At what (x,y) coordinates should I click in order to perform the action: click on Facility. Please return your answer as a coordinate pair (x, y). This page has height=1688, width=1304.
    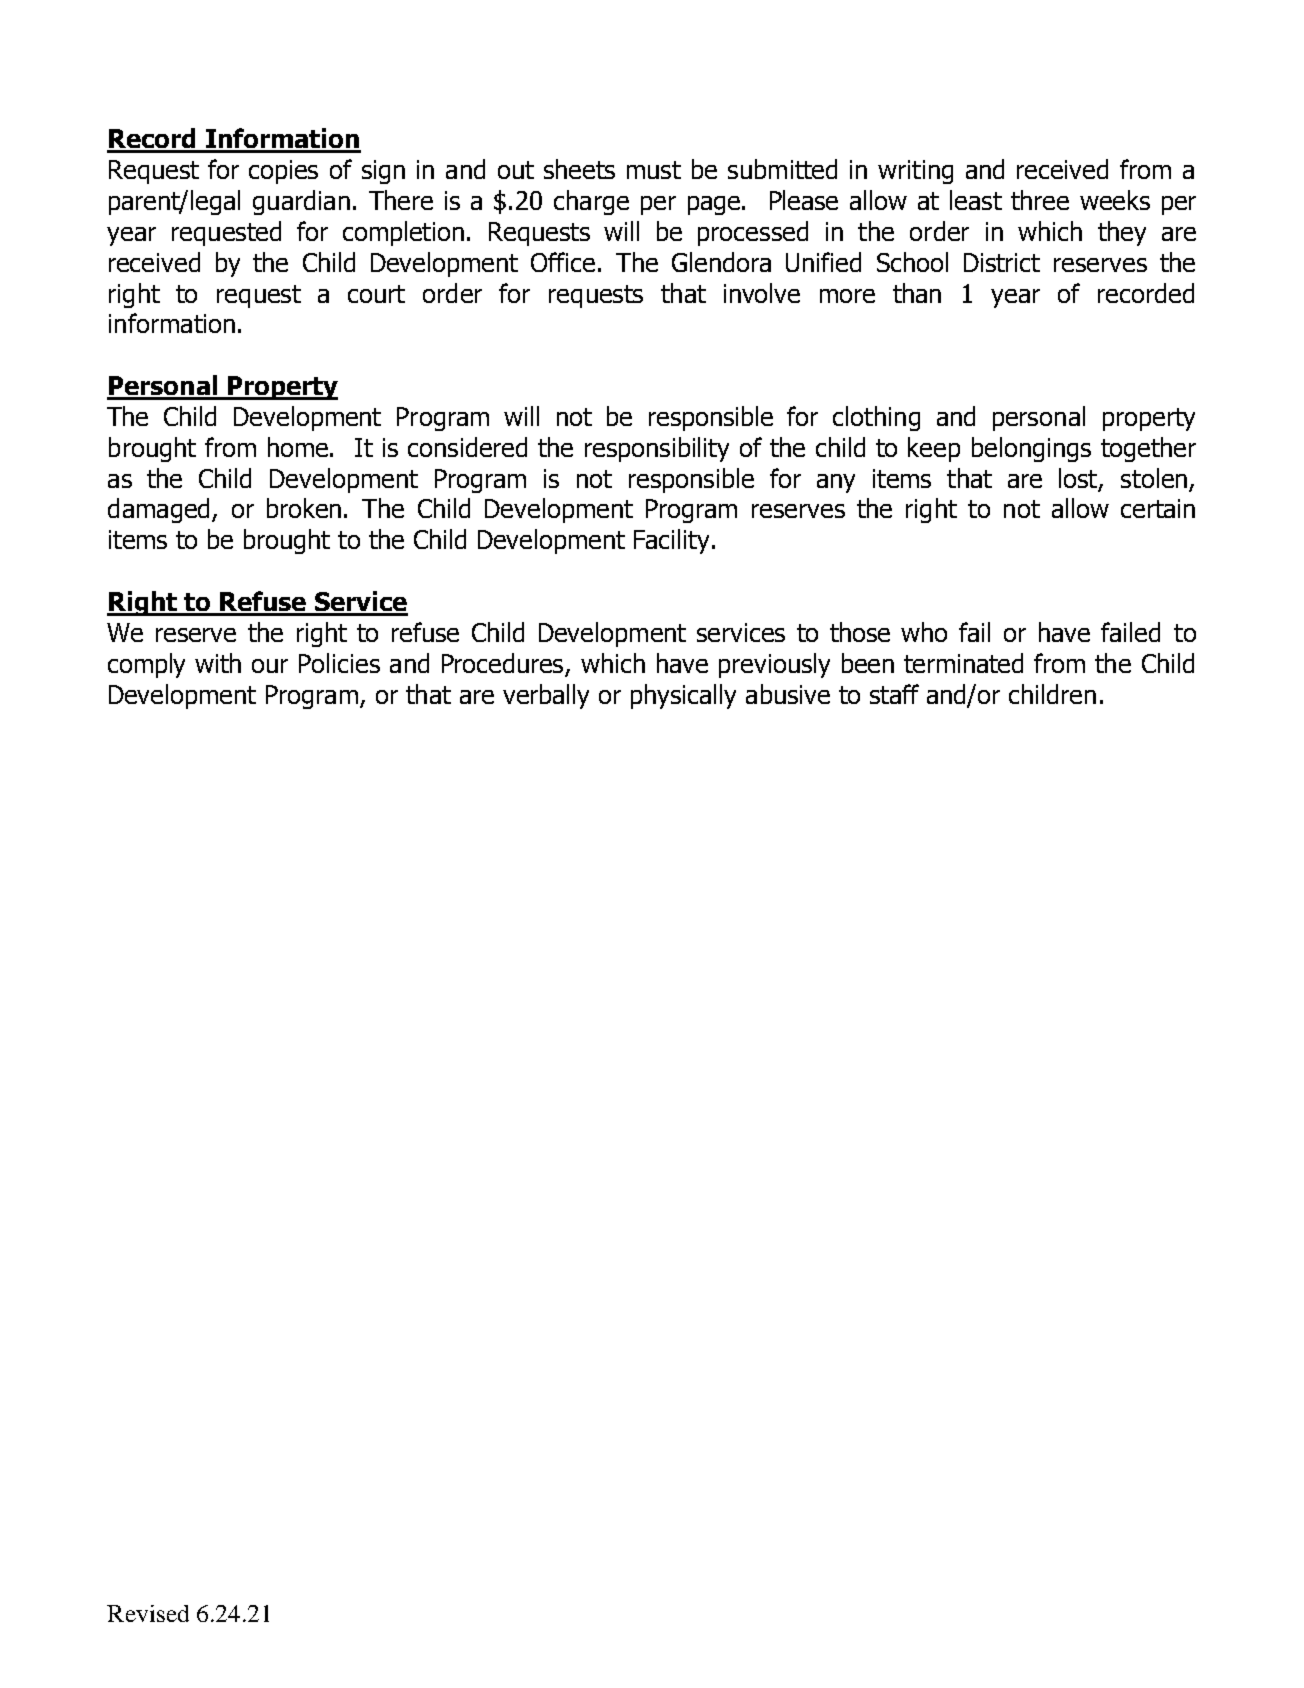
    Looking at the image, I should click on (671, 541).
